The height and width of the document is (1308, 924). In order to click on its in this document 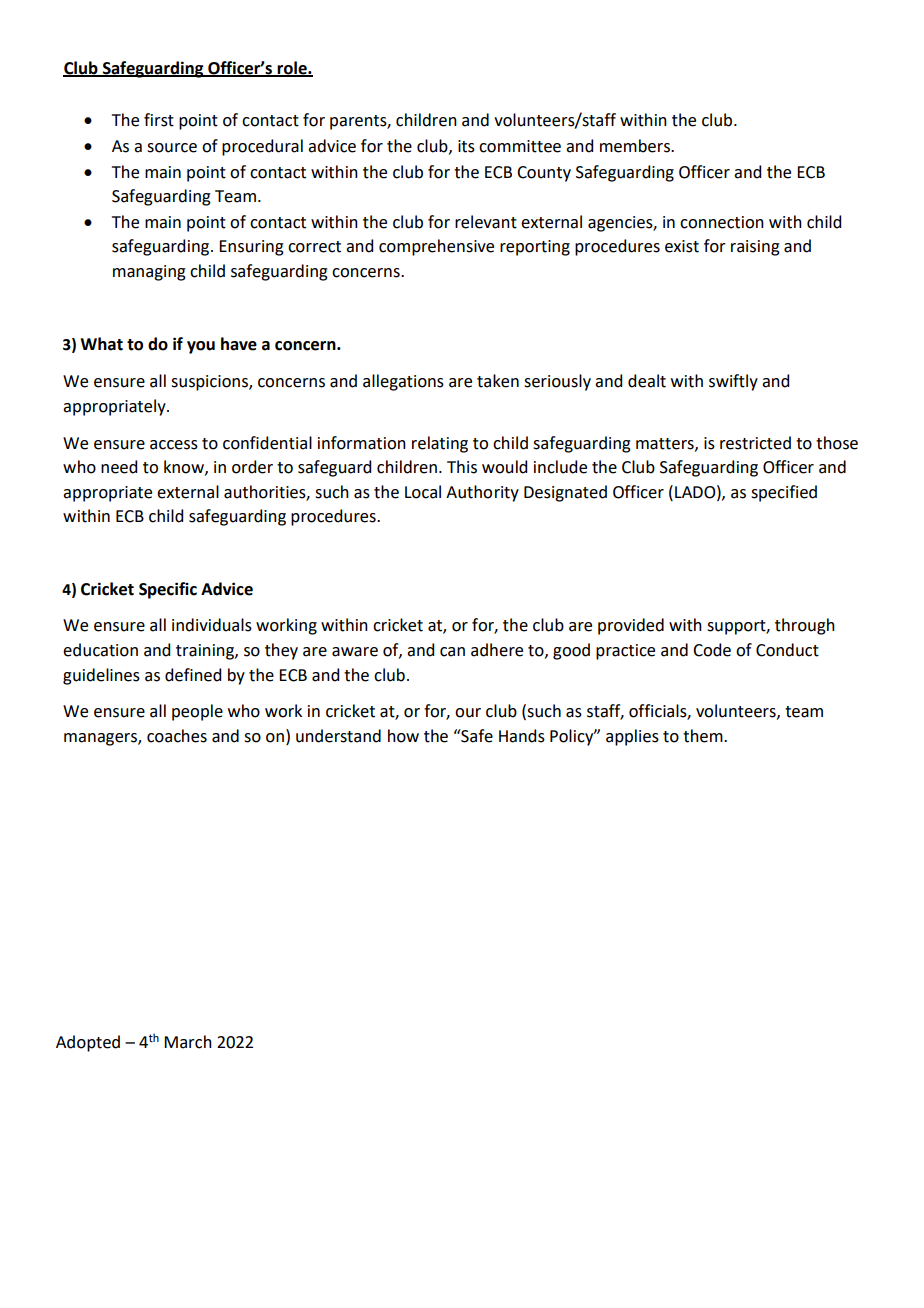, I will do `click(466, 146)`.
